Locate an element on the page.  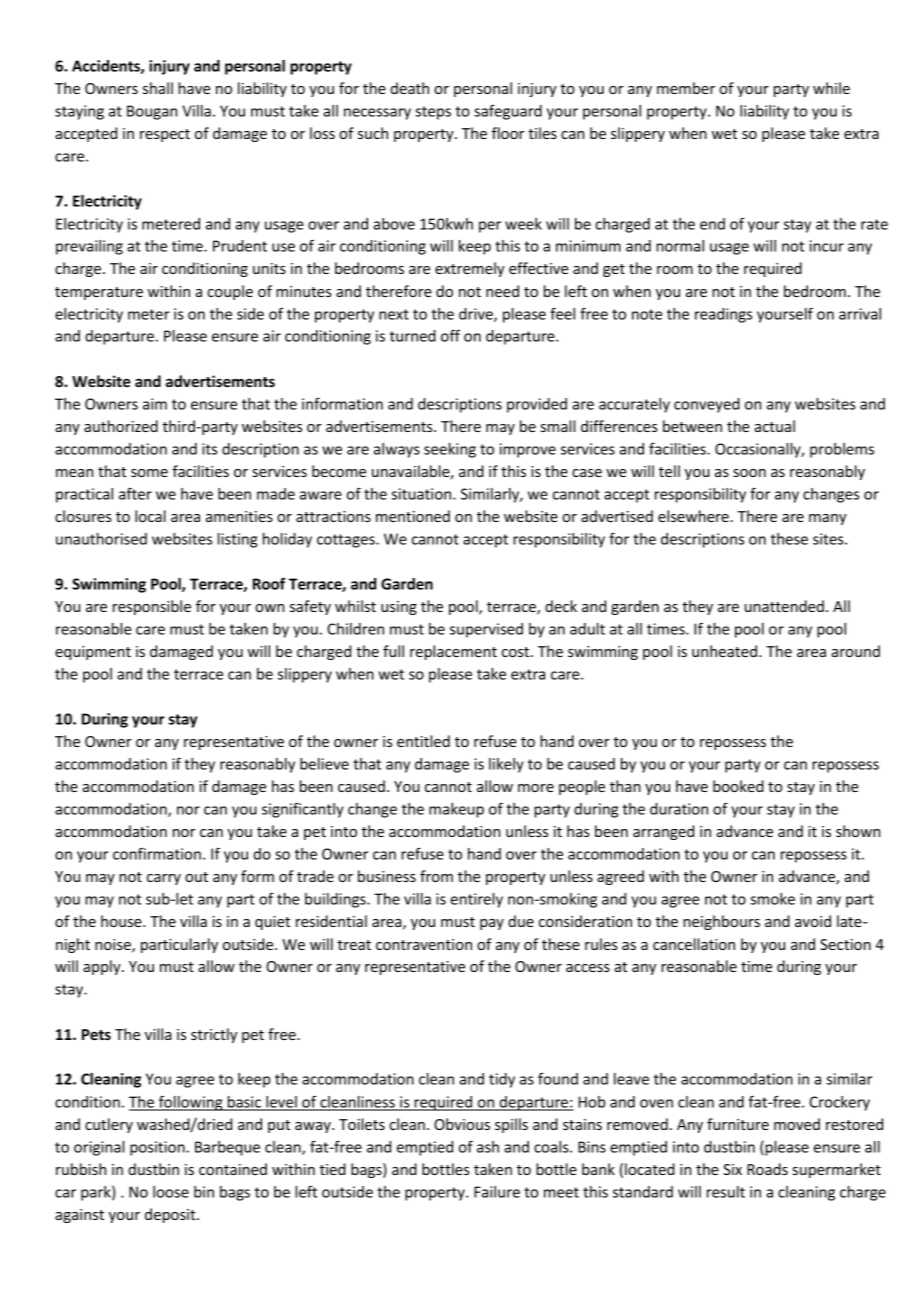
makeup is located at coordinates (456, 810).
